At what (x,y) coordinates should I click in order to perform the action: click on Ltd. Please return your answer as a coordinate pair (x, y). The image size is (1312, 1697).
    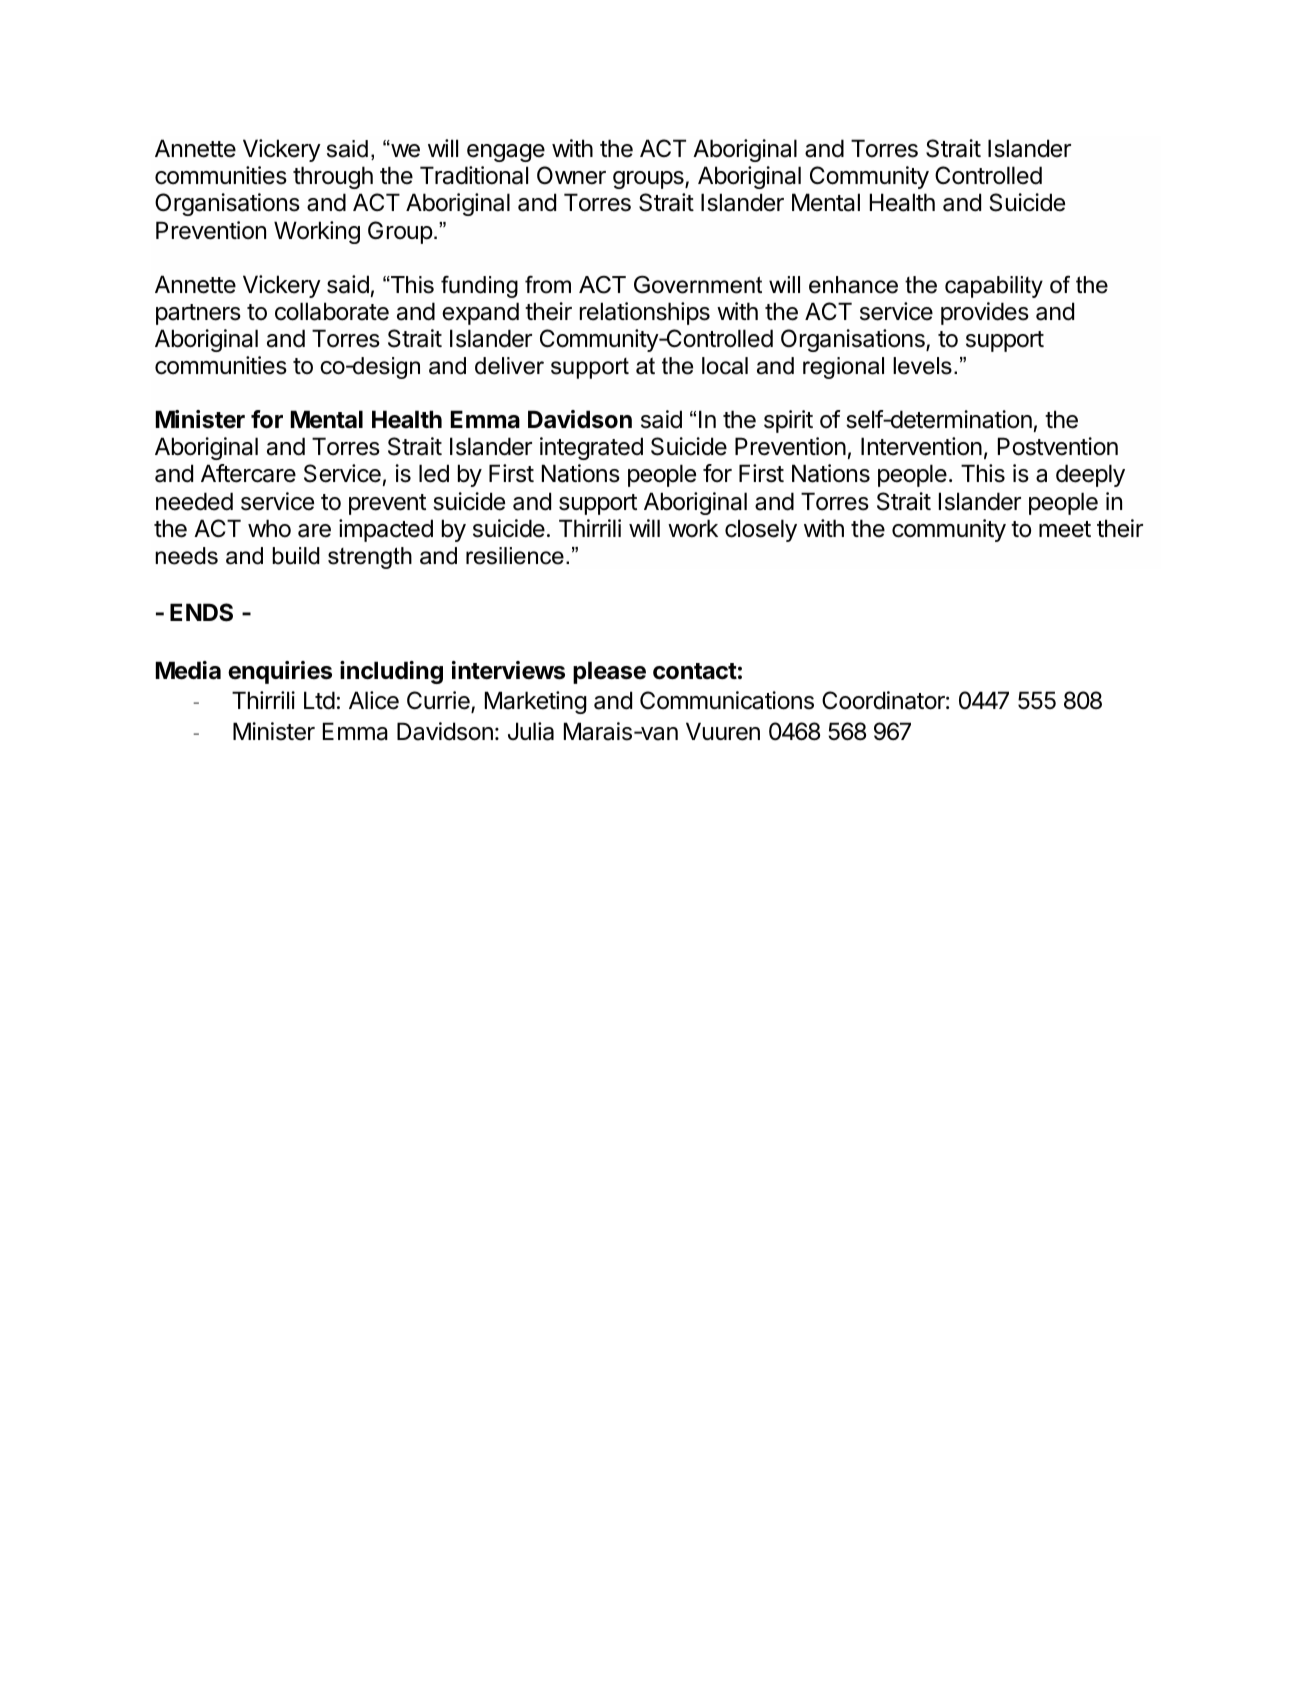
    Looking at the image, I should click on (319, 700).
